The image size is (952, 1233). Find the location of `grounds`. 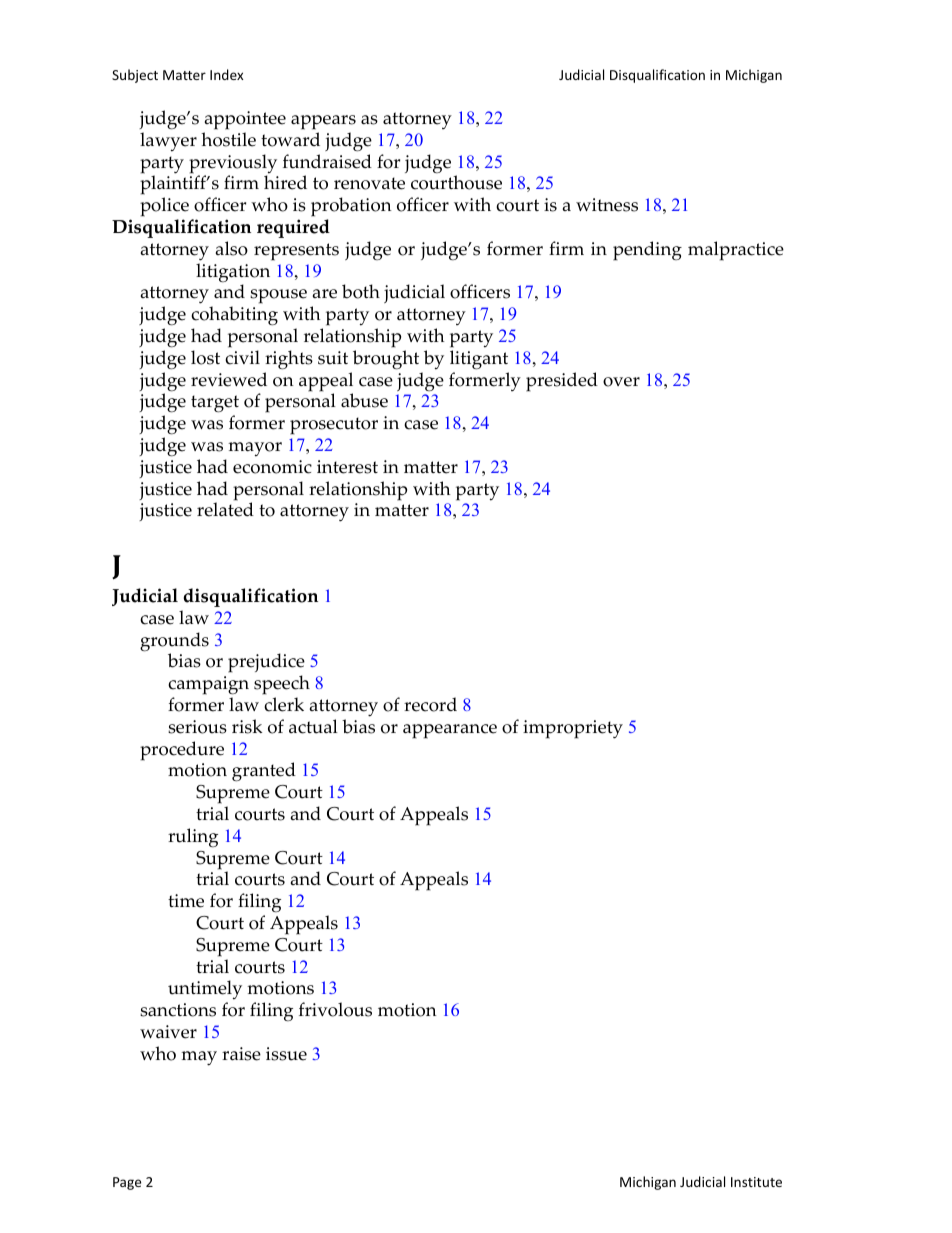

grounds is located at coordinates (174, 643).
